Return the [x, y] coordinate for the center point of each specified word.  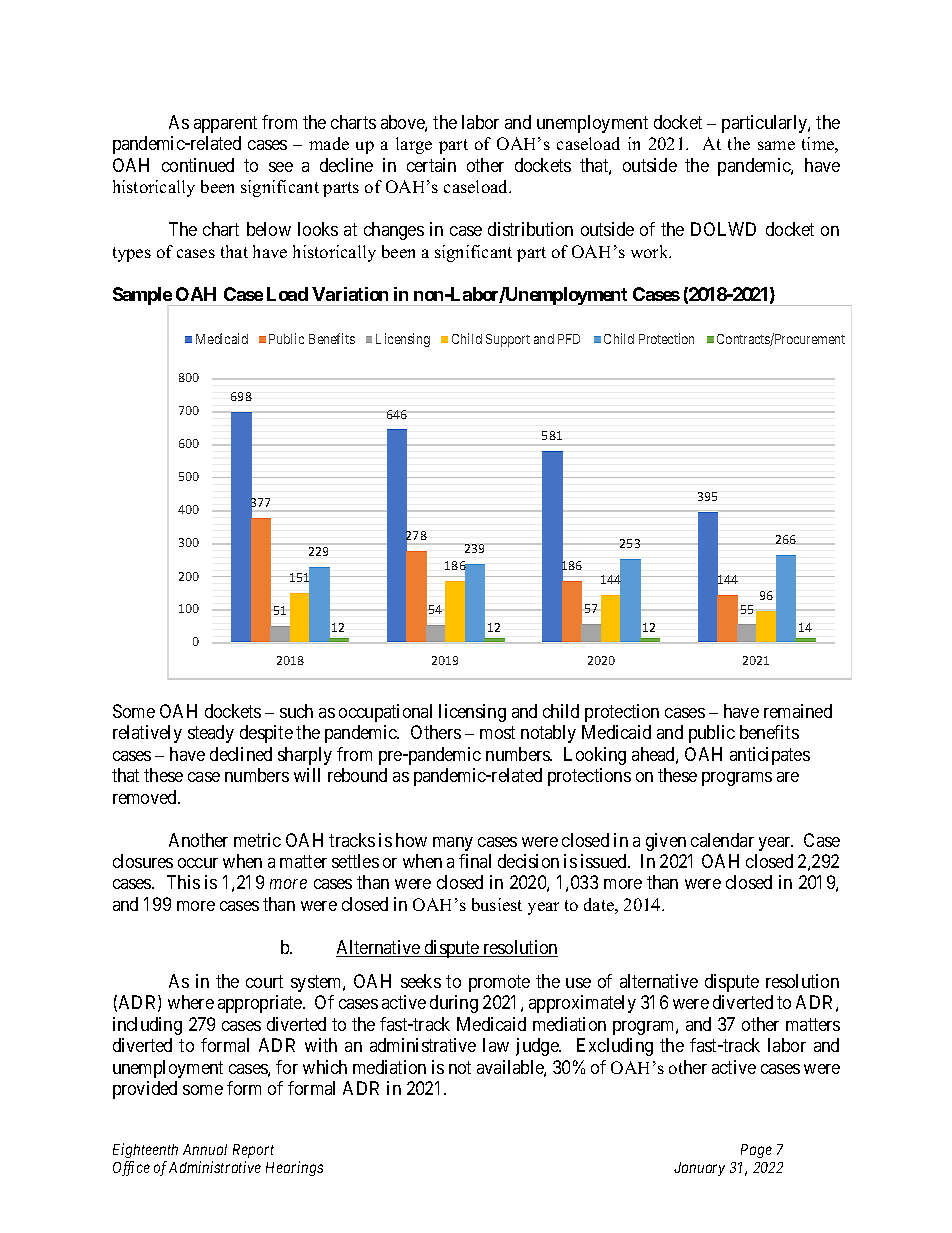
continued [198, 165]
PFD [569, 339]
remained [798, 711]
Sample [142, 296]
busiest [497, 904]
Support [508, 340]
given [666, 842]
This [183, 882]
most [497, 732]
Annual [205, 1149]
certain [431, 165]
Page [756, 1151]
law [496, 1045]
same [776, 145]
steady [211, 734]
